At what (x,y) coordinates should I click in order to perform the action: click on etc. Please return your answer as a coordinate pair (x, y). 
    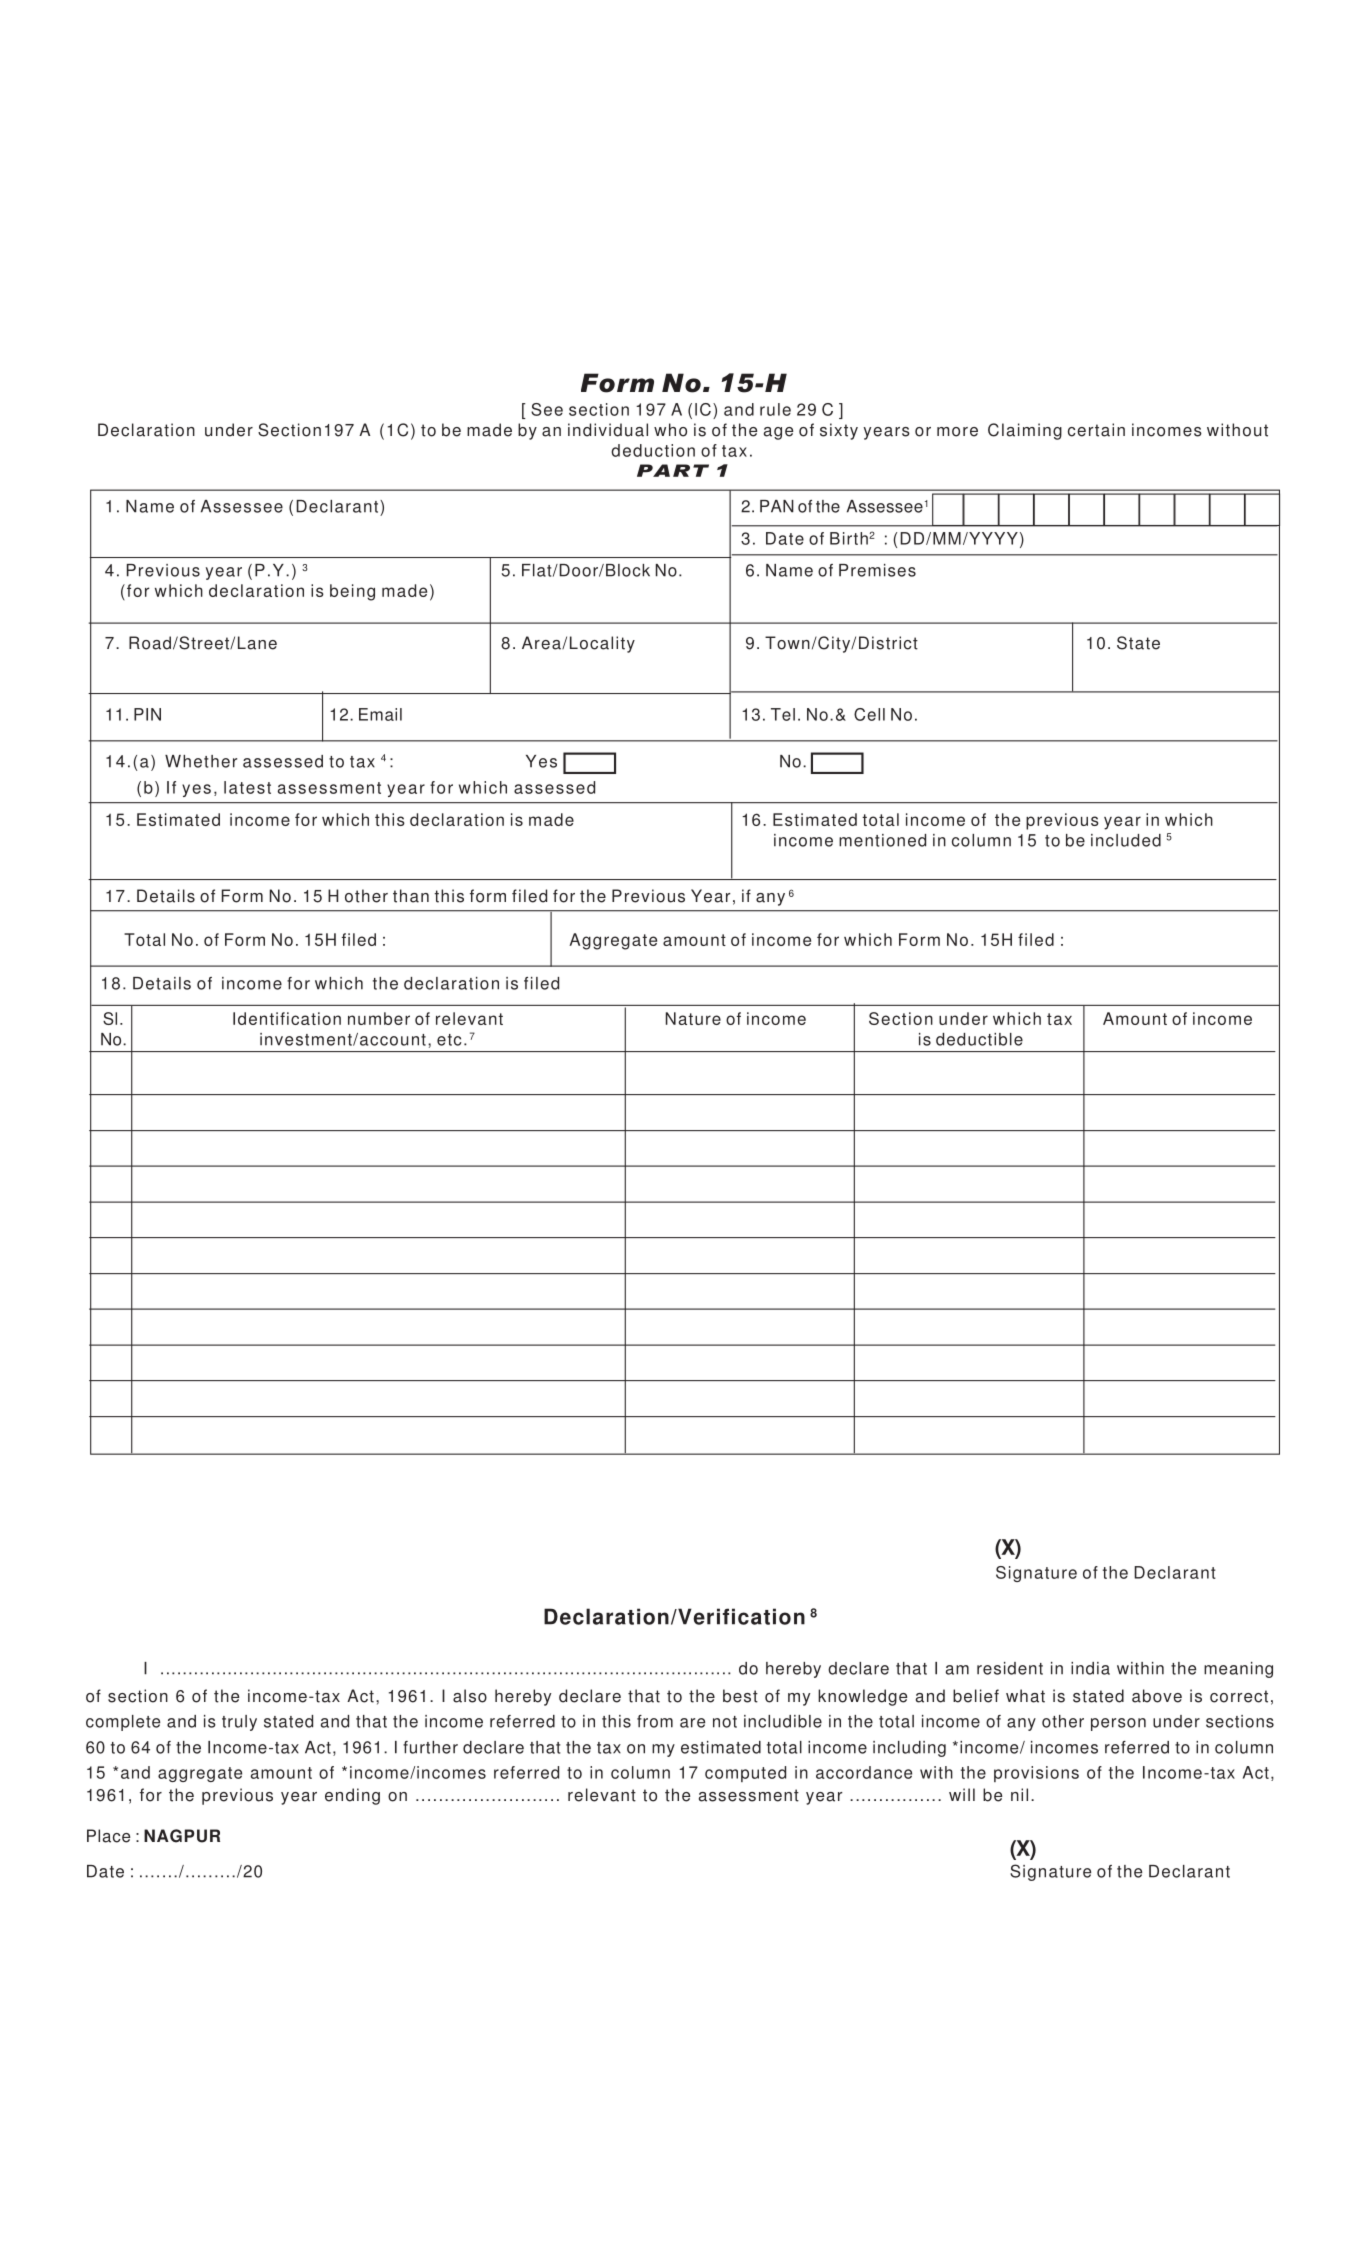
    Looking at the image, I should click on (449, 1040).
